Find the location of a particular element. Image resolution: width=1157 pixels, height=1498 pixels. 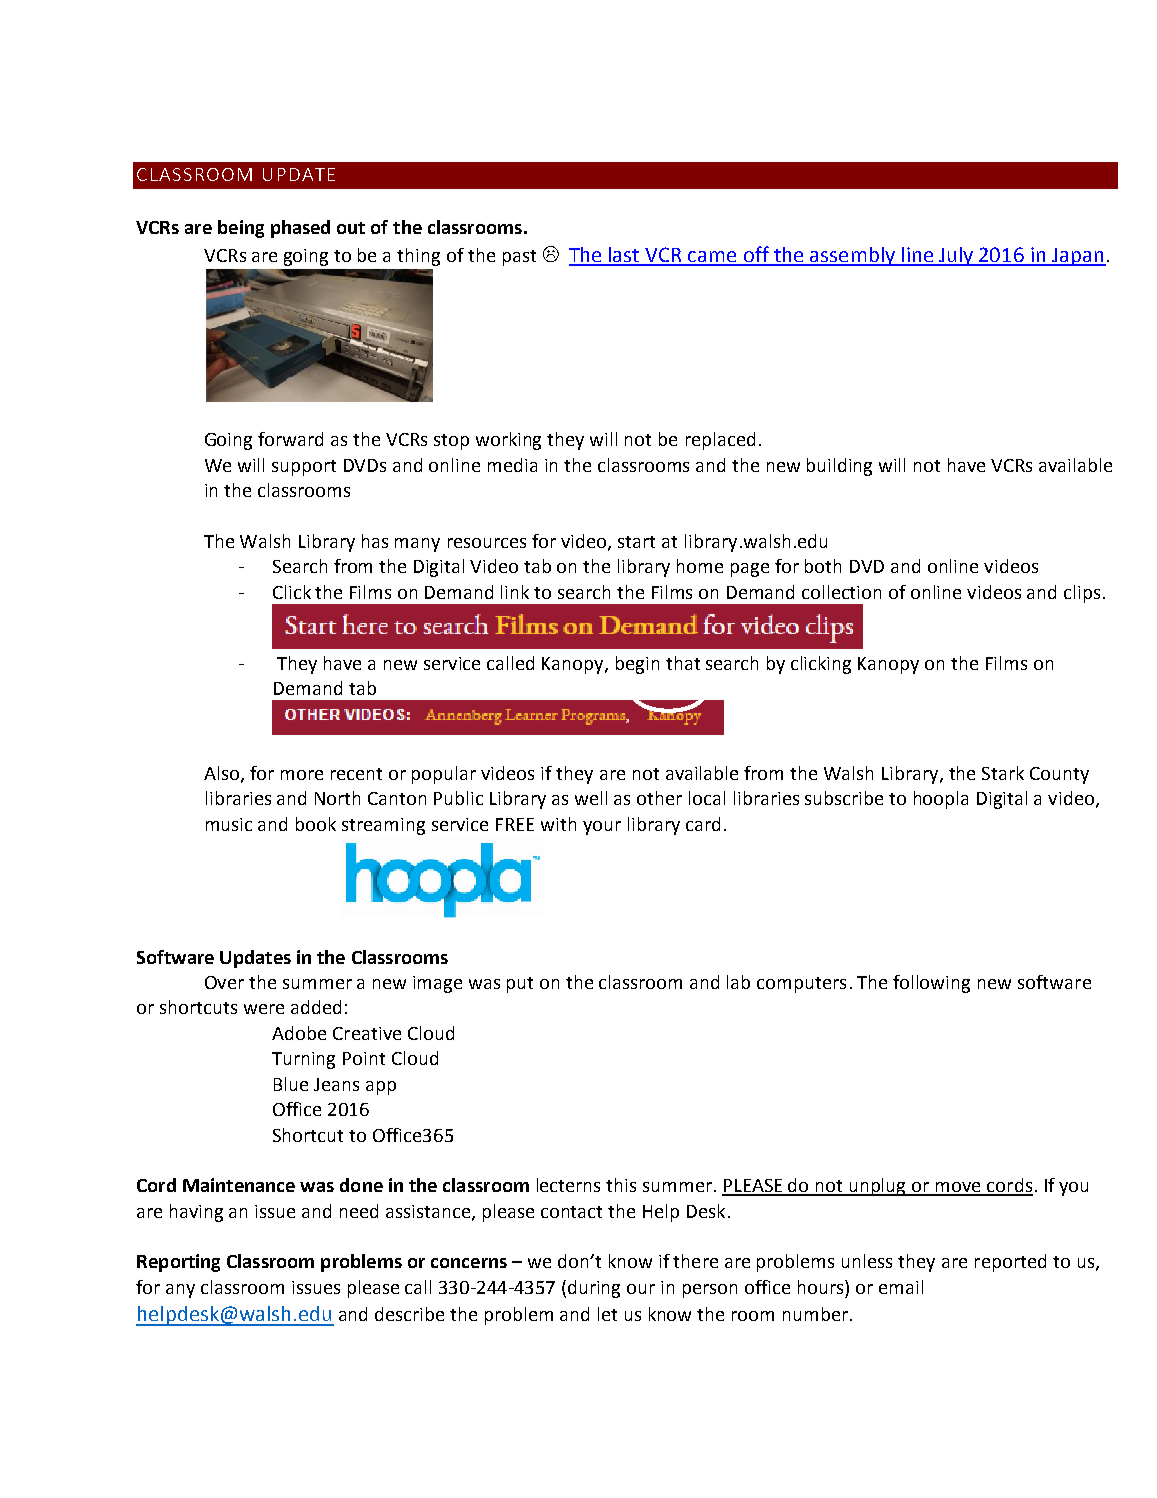

many is located at coordinates (417, 545).
